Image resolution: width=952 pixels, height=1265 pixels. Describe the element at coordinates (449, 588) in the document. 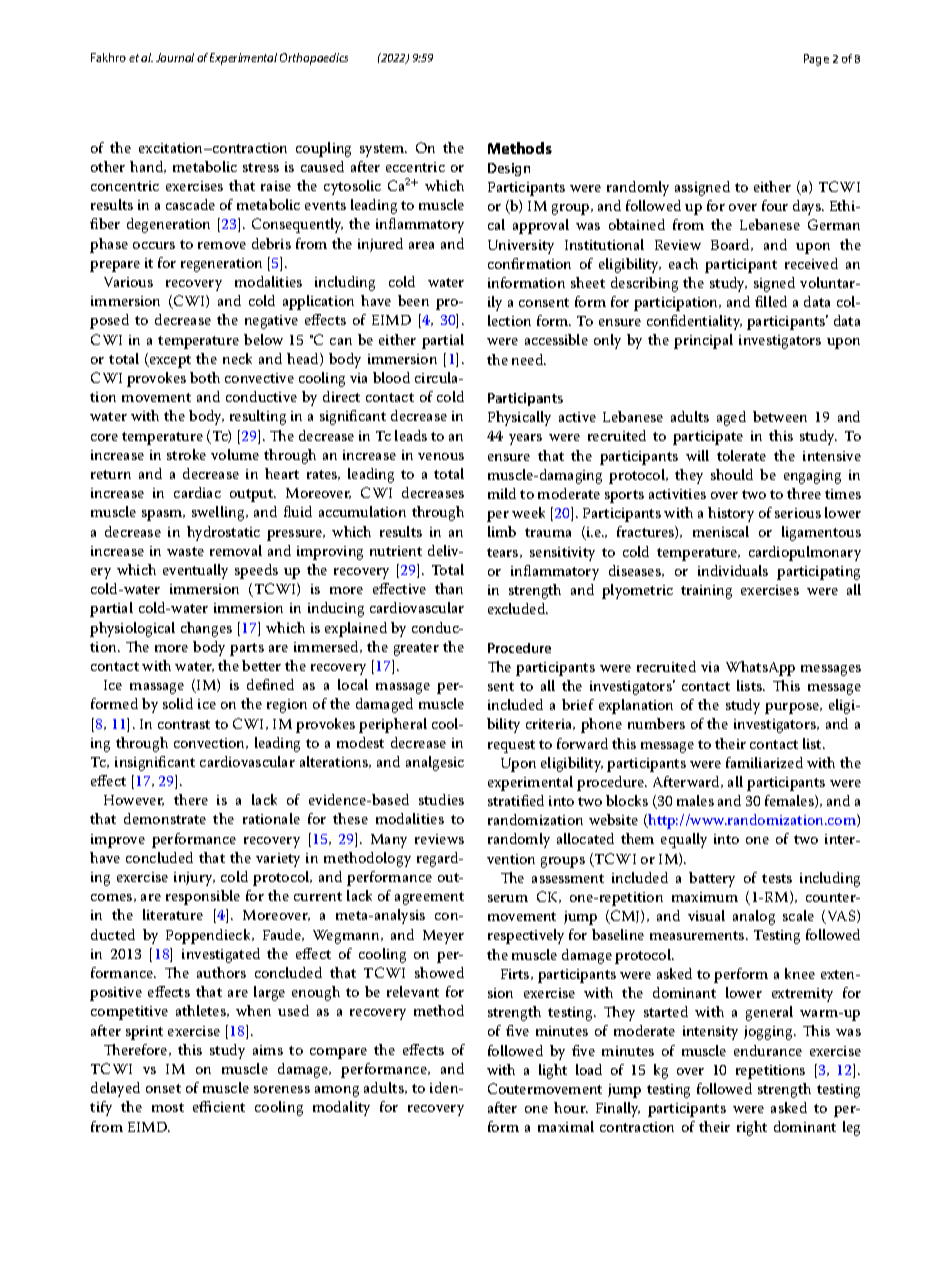

I see `than` at that location.
